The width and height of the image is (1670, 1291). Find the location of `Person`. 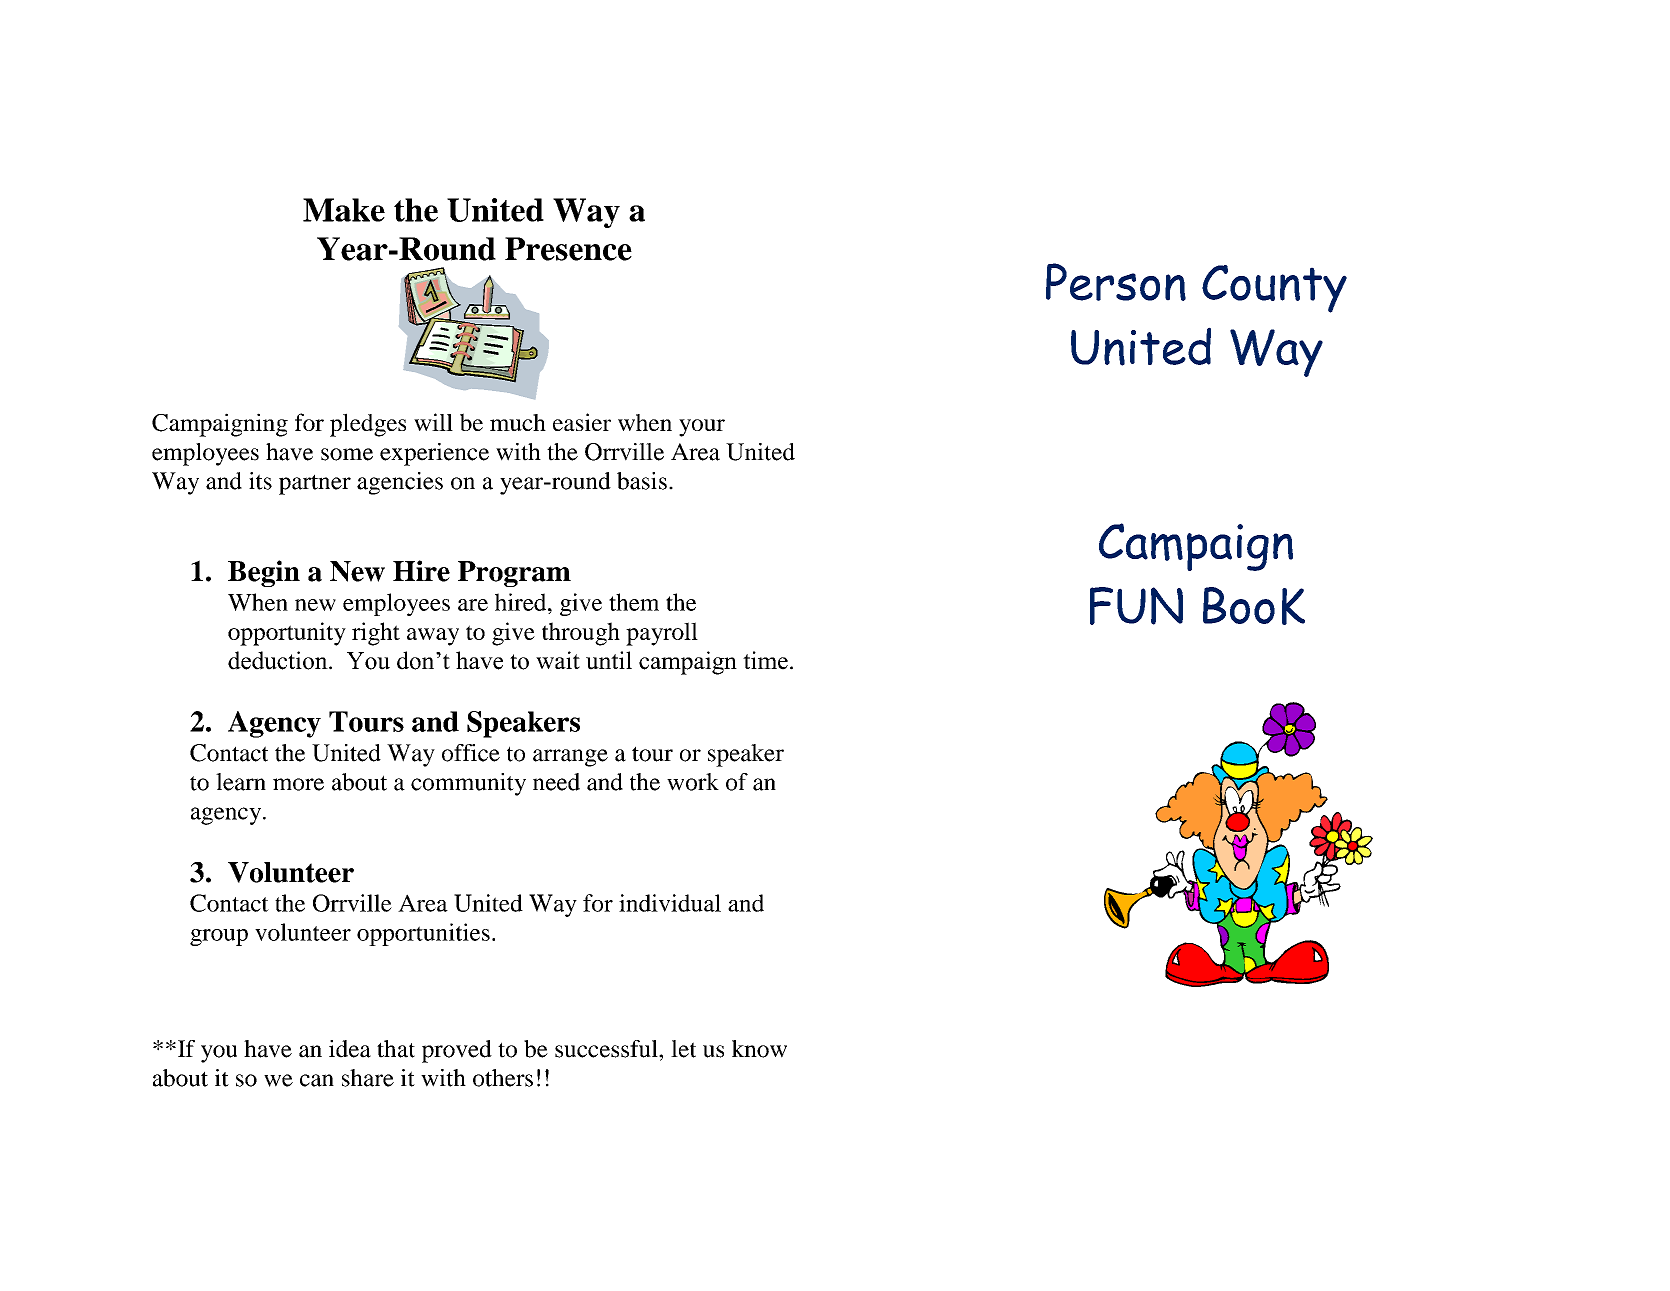

Person is located at coordinates (1116, 282).
